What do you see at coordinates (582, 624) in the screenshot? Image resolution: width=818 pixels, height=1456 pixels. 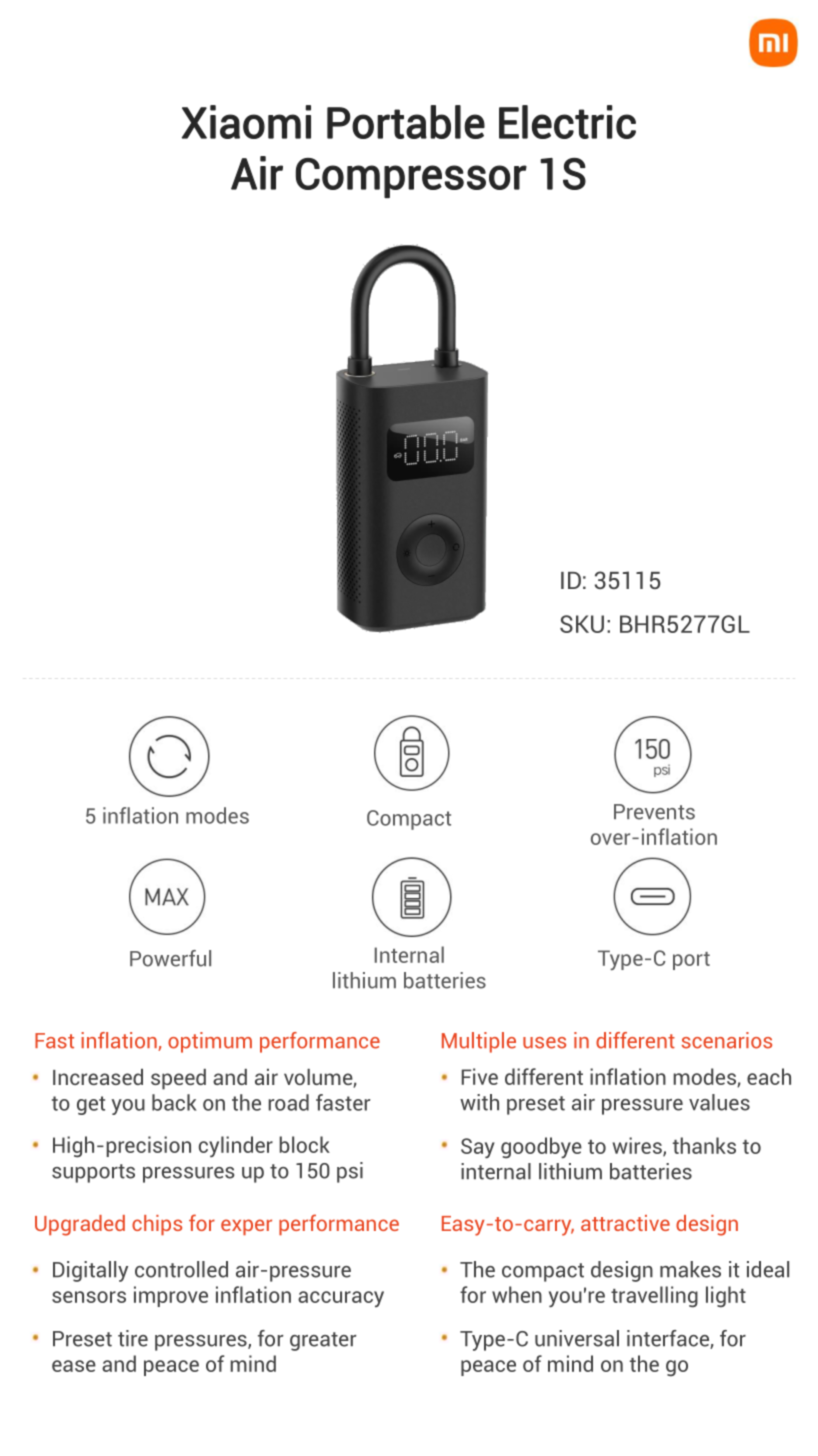 I see `SKU` at bounding box center [582, 624].
